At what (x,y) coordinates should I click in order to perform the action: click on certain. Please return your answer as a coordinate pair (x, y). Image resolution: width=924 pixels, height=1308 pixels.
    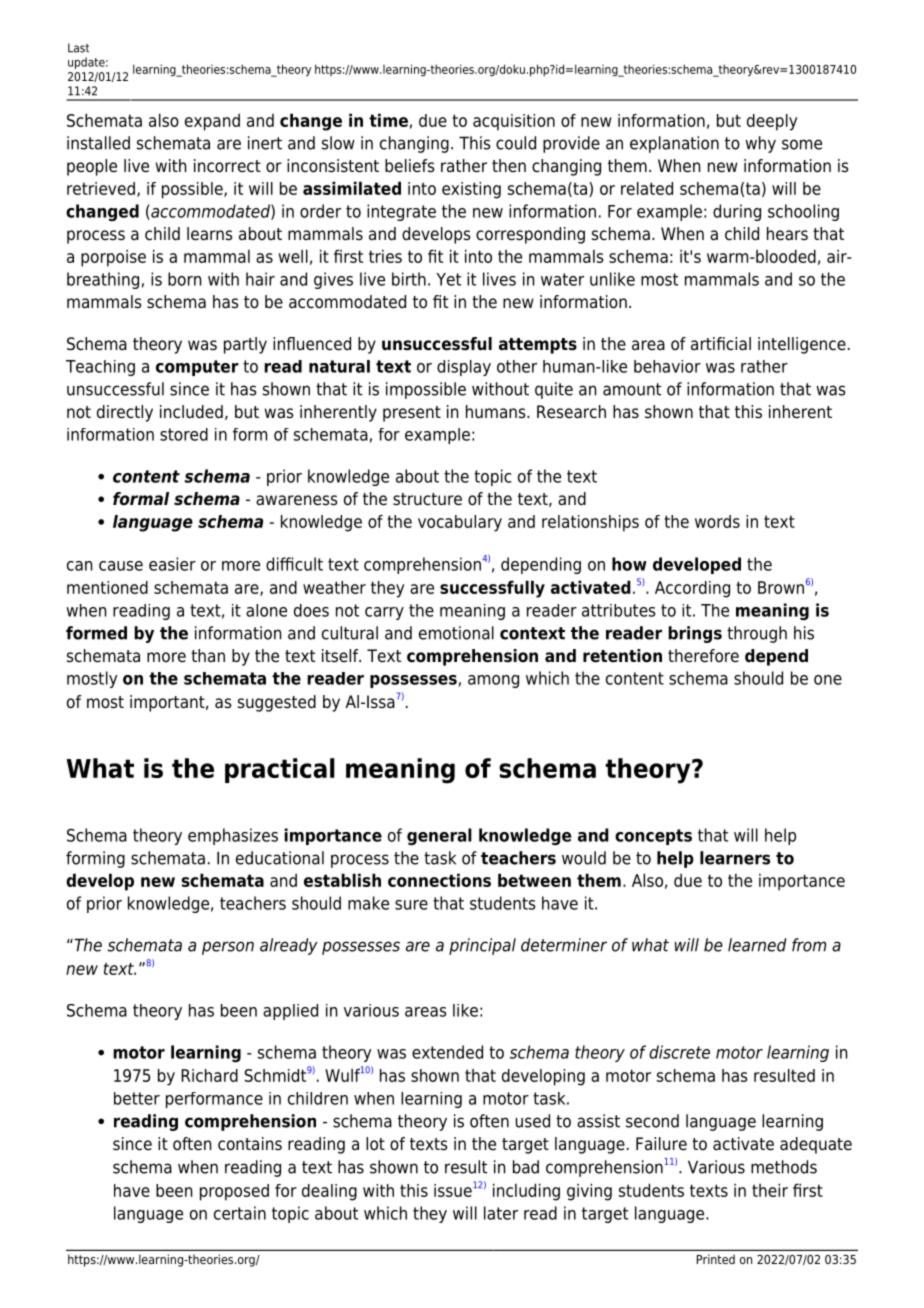
    Looking at the image, I should click on (240, 1213).
